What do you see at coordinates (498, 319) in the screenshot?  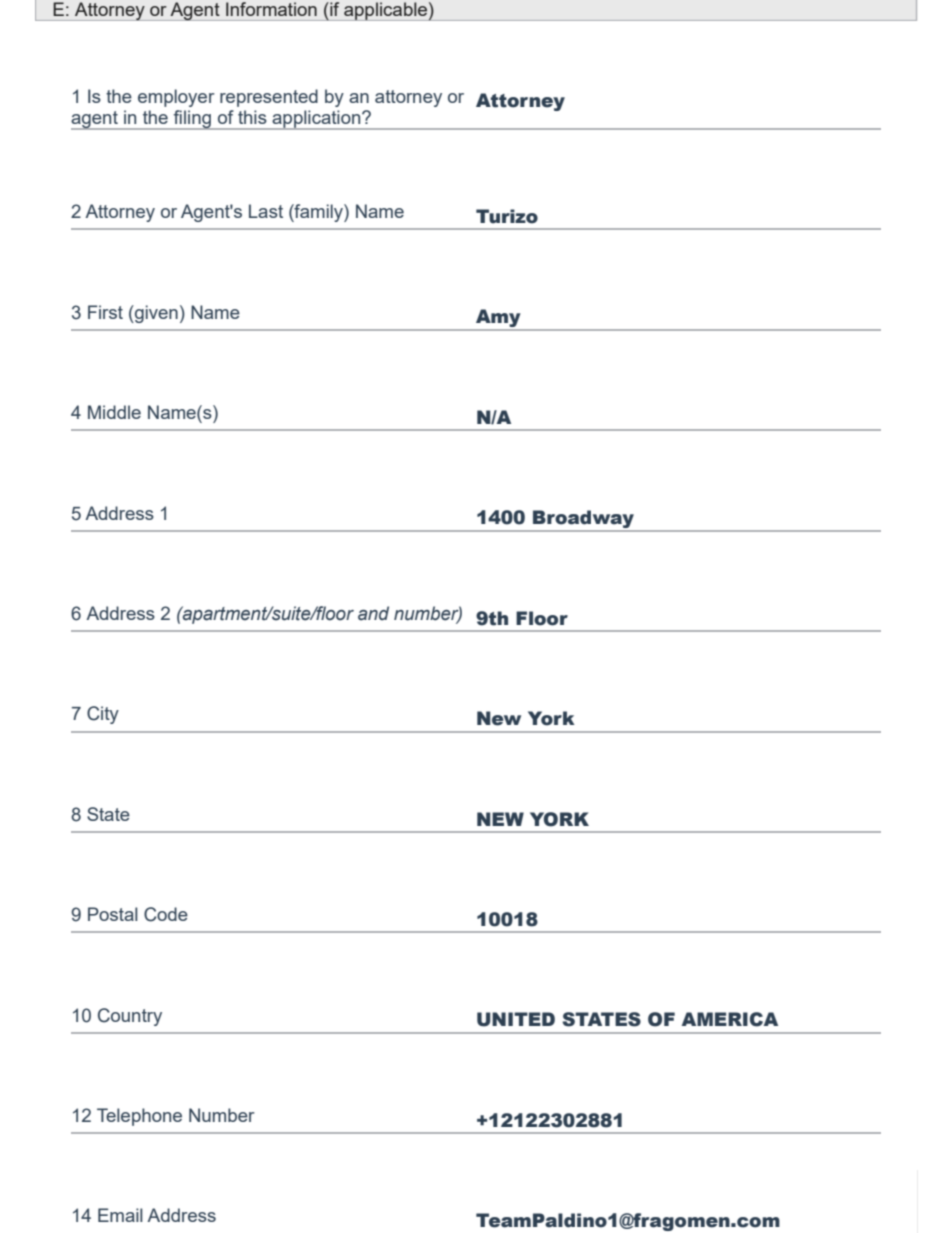 I see `Amy` at bounding box center [498, 319].
